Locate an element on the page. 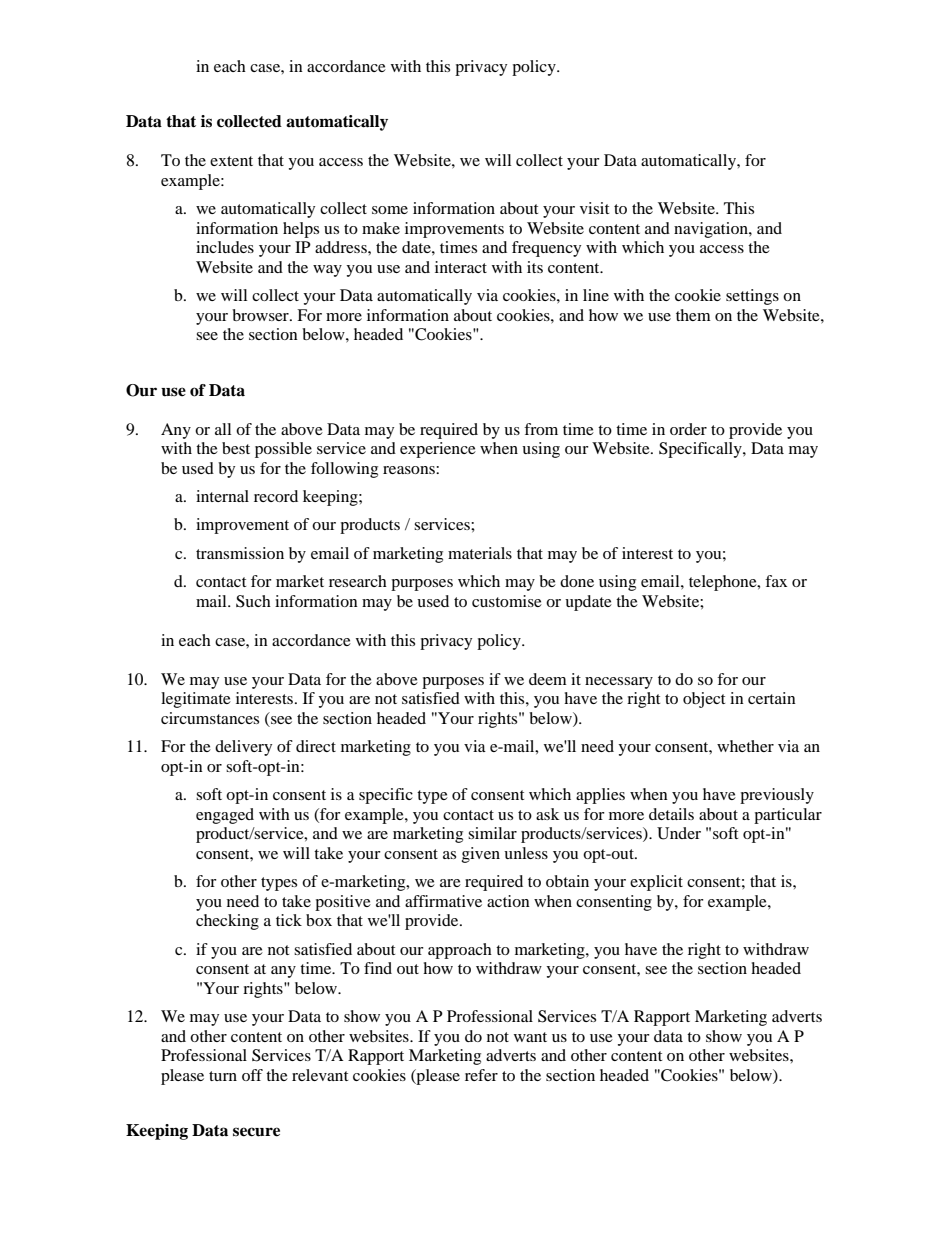 The image size is (952, 1233). navigation is located at coordinates (712, 230).
